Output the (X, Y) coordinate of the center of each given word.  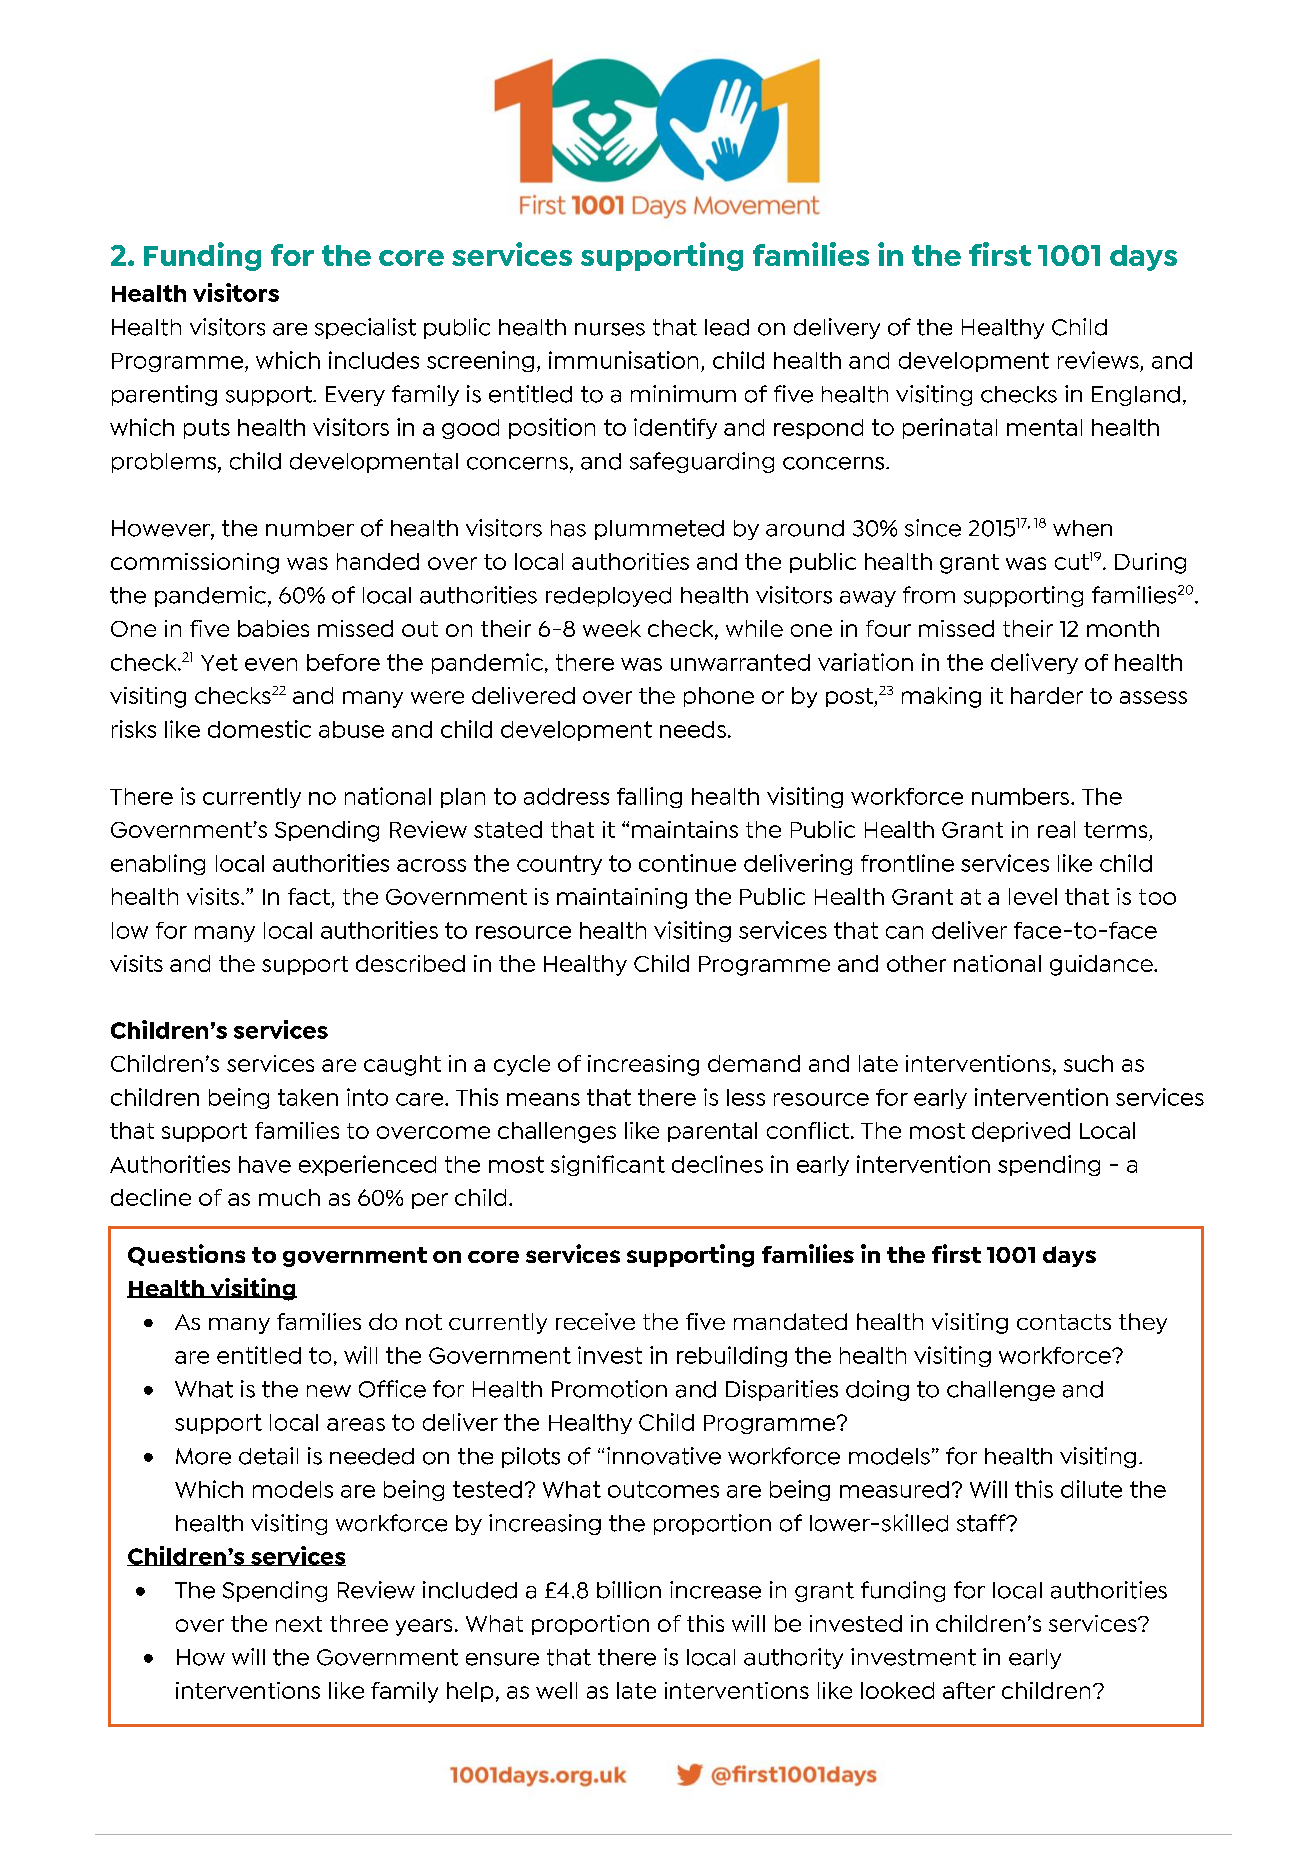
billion (629, 1590)
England (1136, 396)
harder (1047, 695)
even (271, 664)
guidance (1102, 965)
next (299, 1624)
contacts (1064, 1322)
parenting (164, 395)
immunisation (623, 360)
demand (754, 1063)
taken (308, 1097)
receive (595, 1321)
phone (719, 697)
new (329, 1391)
